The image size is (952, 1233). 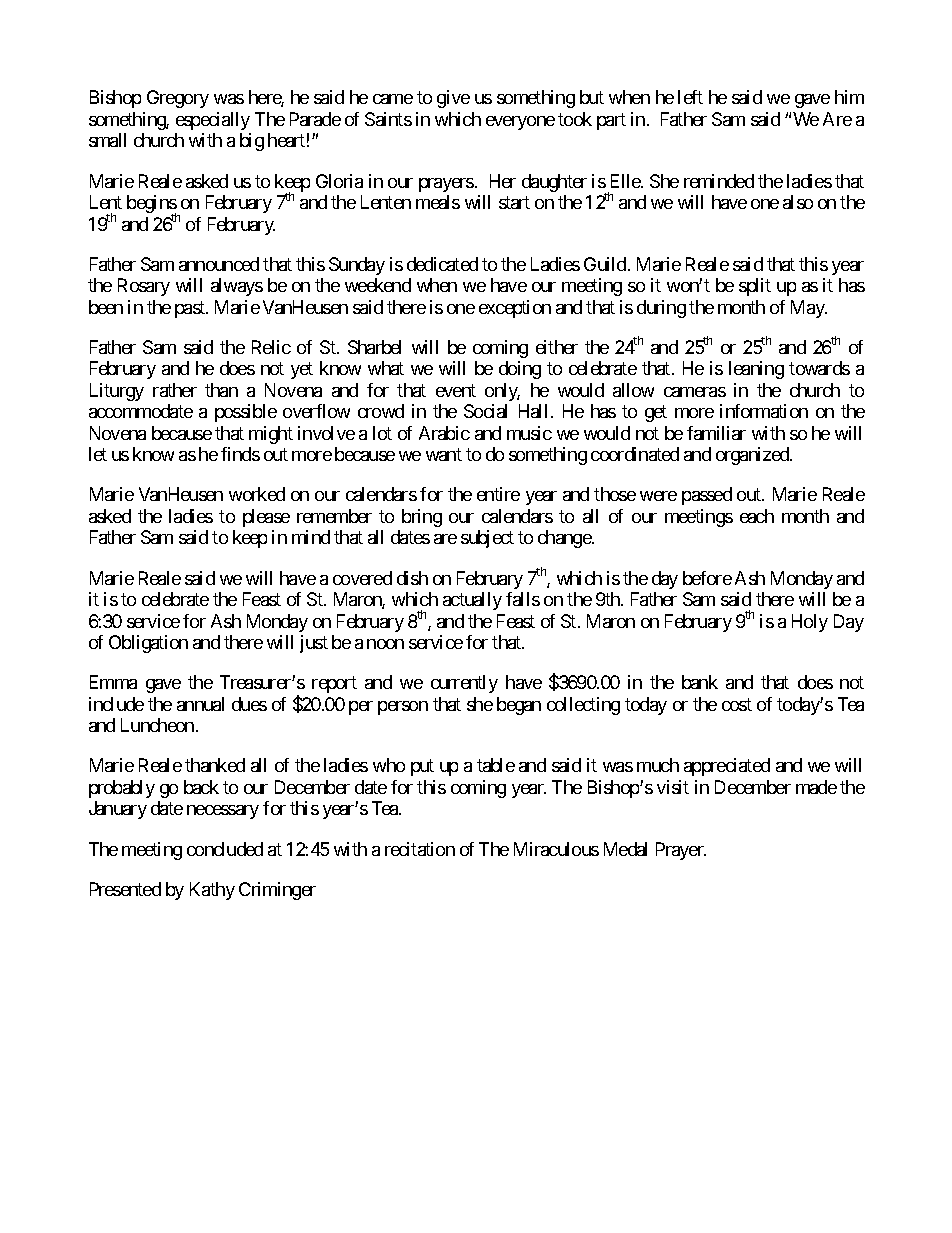 I want to click on especially, so click(x=213, y=121).
